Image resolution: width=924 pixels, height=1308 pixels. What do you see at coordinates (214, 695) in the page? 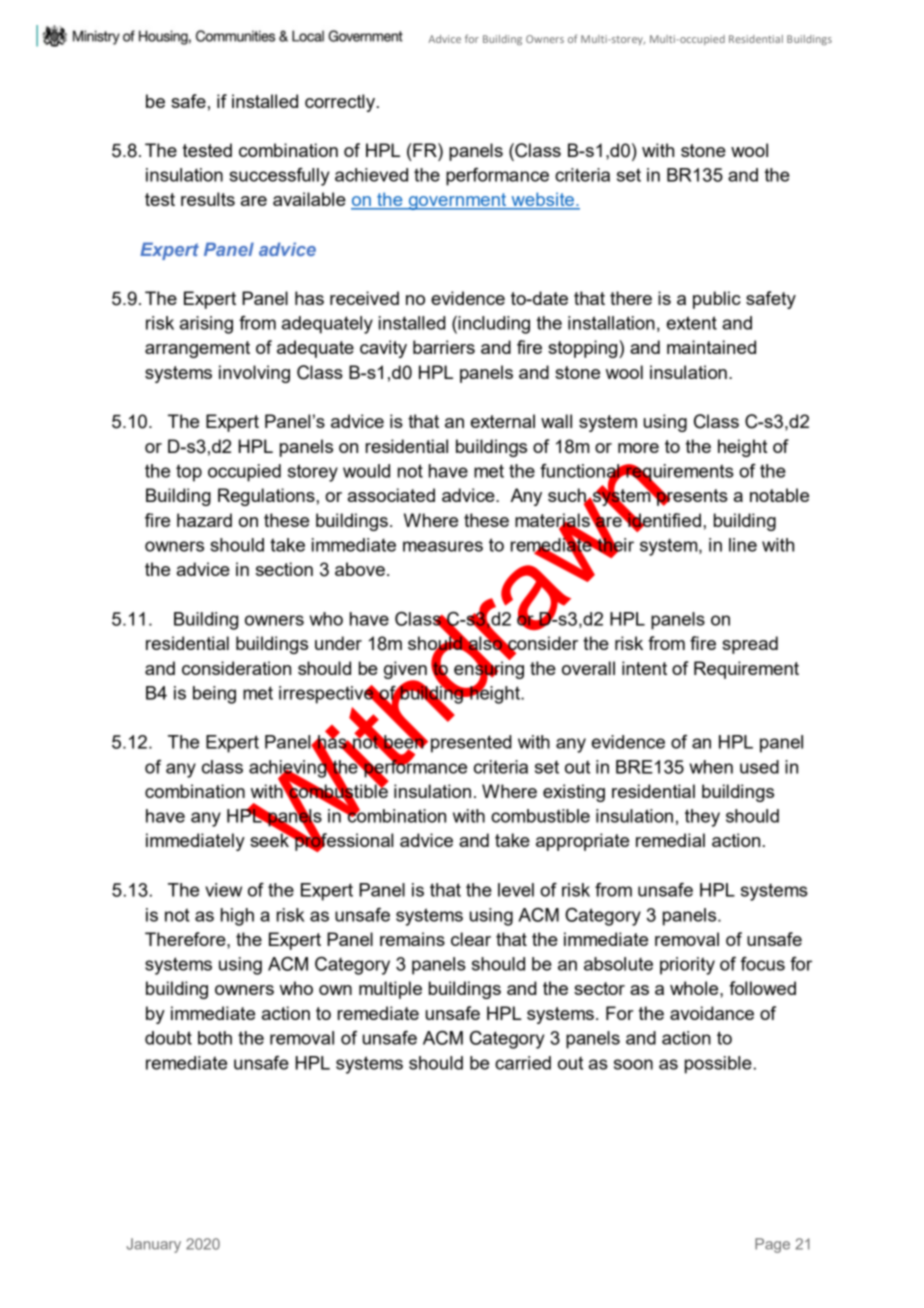
I see `being` at bounding box center [214, 695].
